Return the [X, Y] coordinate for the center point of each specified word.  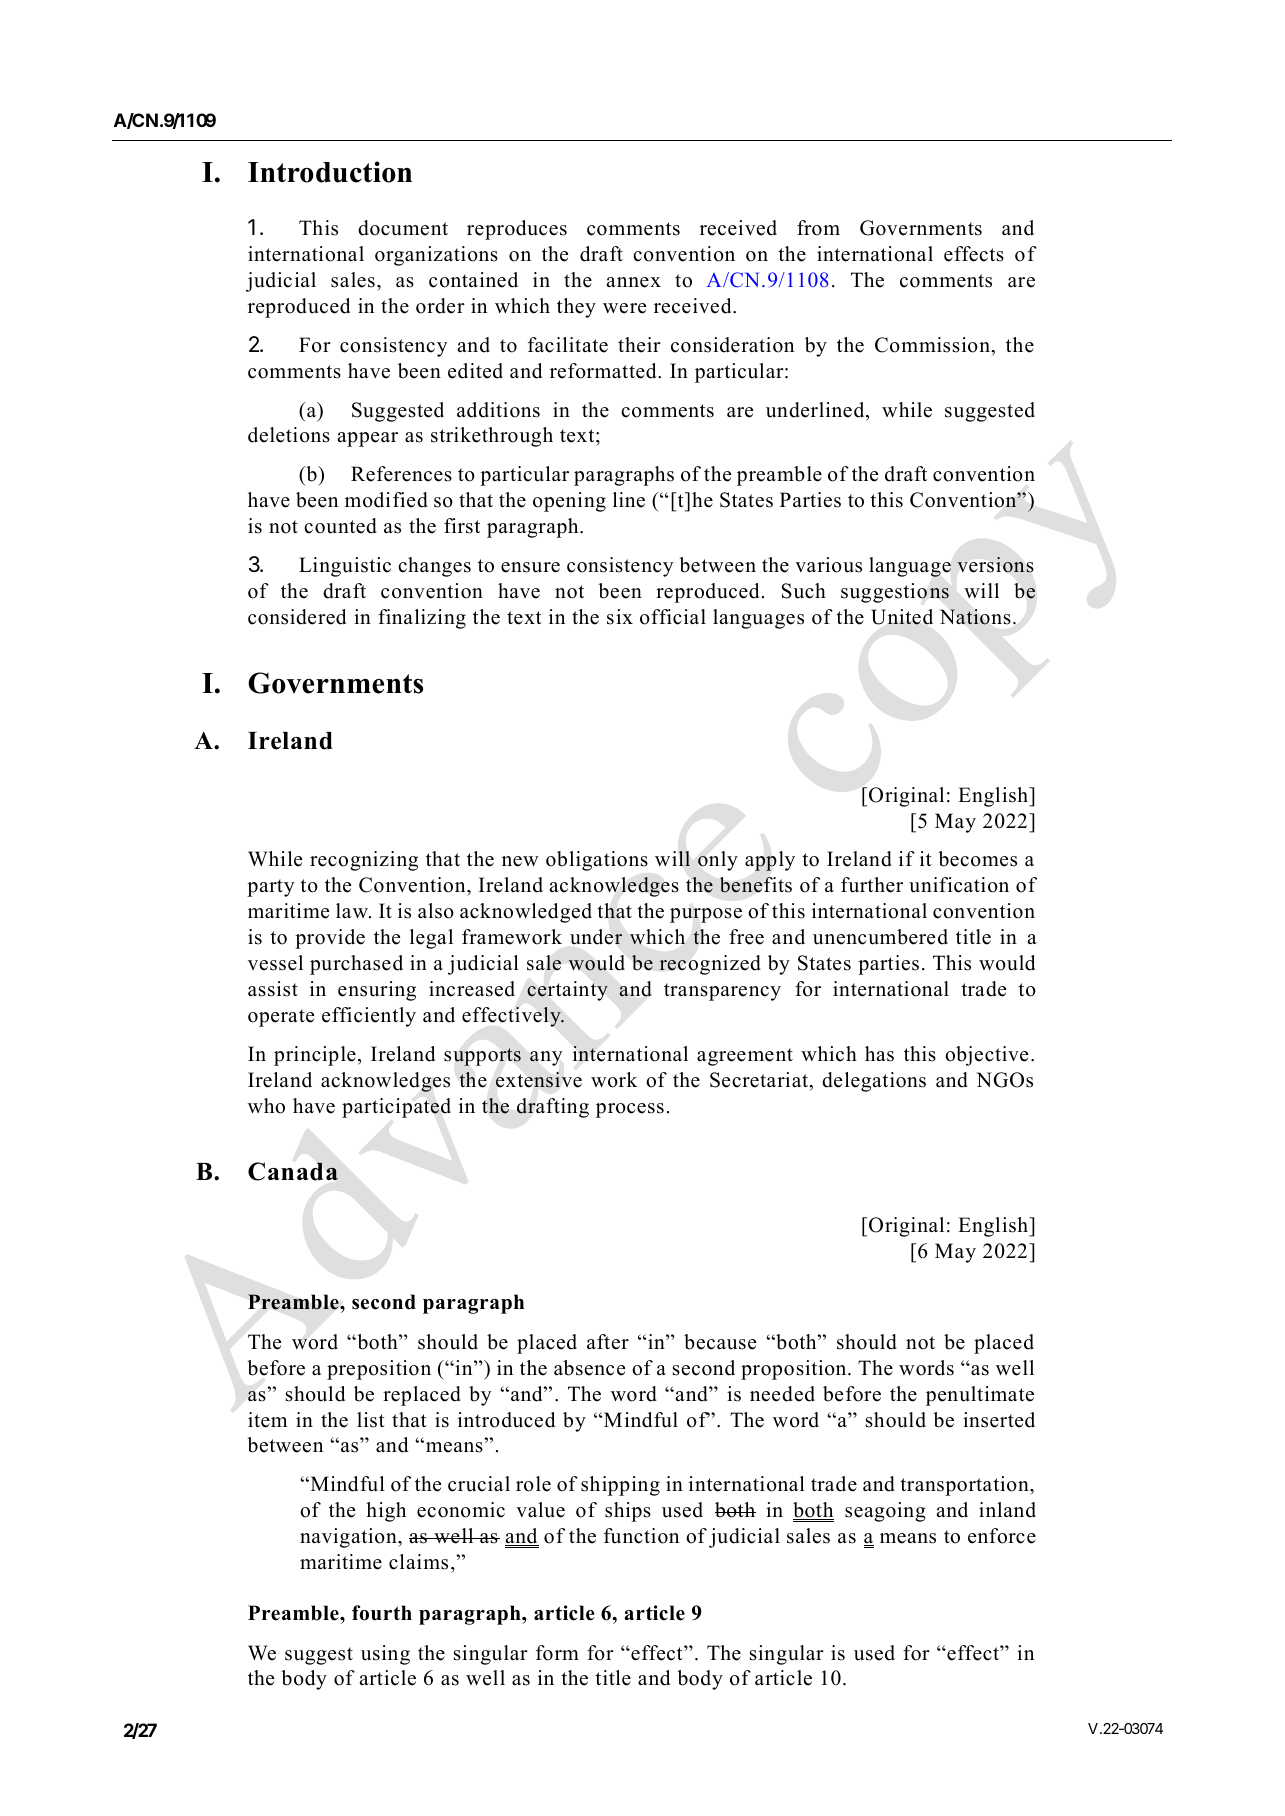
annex [633, 282]
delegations [874, 1082]
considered [297, 617]
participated [396, 1108]
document [403, 228]
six [620, 617]
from [818, 228]
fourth [382, 1613]
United [902, 617]
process [630, 1110]
